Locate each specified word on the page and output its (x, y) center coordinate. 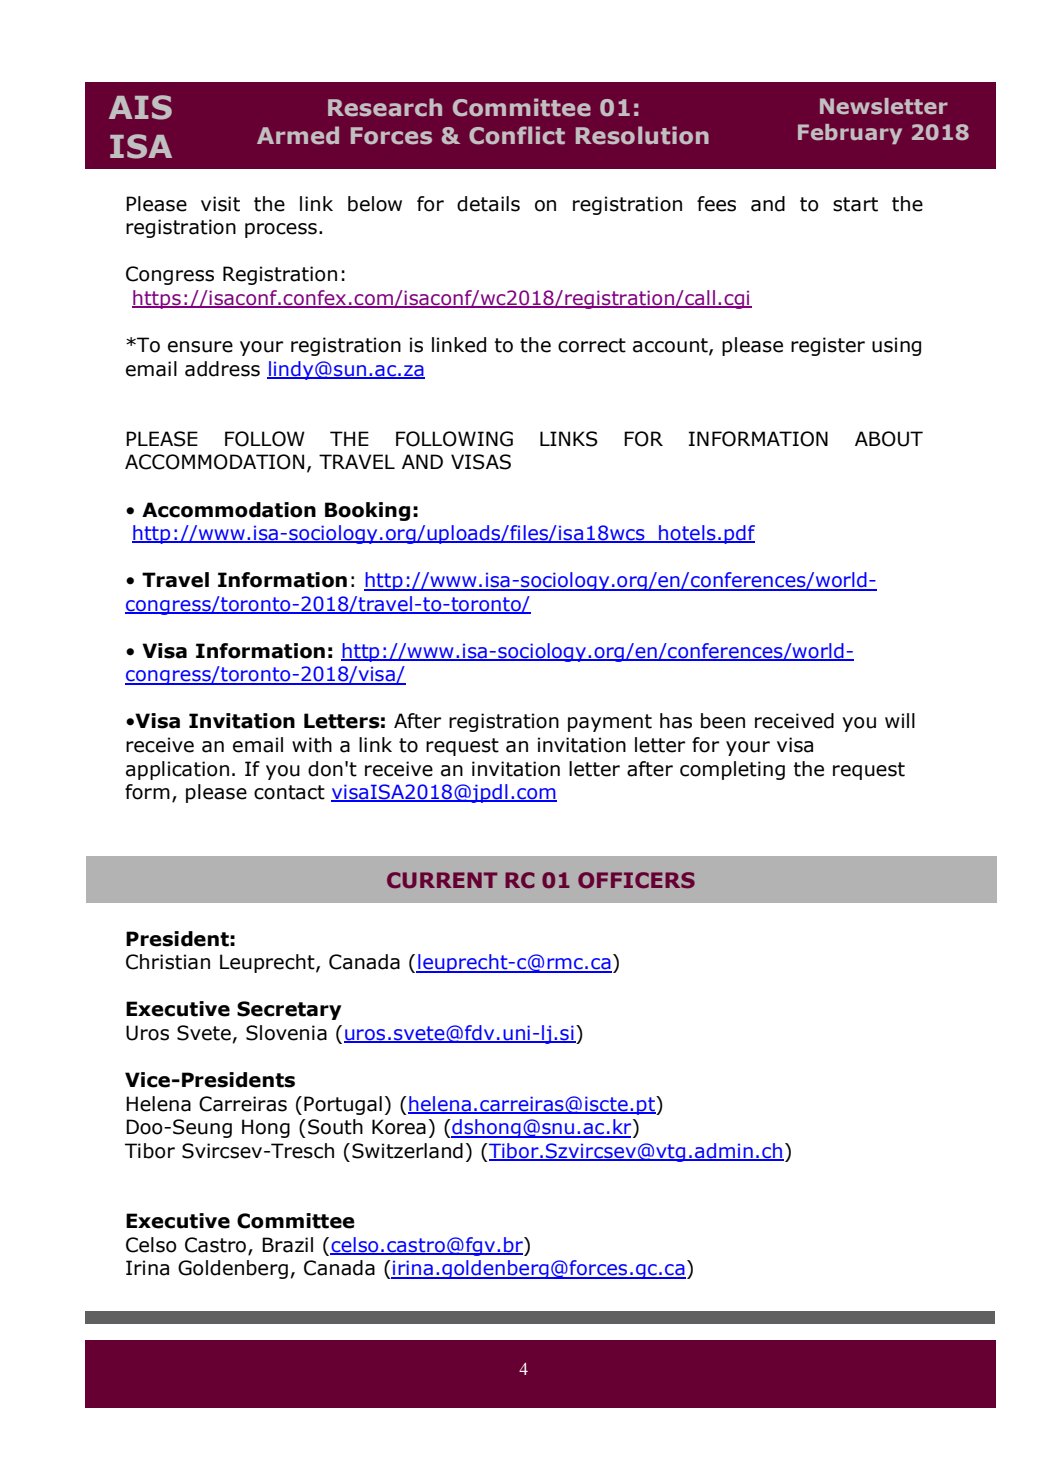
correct (592, 345)
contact (289, 792)
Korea (399, 1127)
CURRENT (442, 880)
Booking (367, 511)
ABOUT (889, 439)
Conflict (517, 135)
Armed (298, 135)
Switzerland (407, 1151)
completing (732, 770)
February (850, 134)
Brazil (287, 1245)
